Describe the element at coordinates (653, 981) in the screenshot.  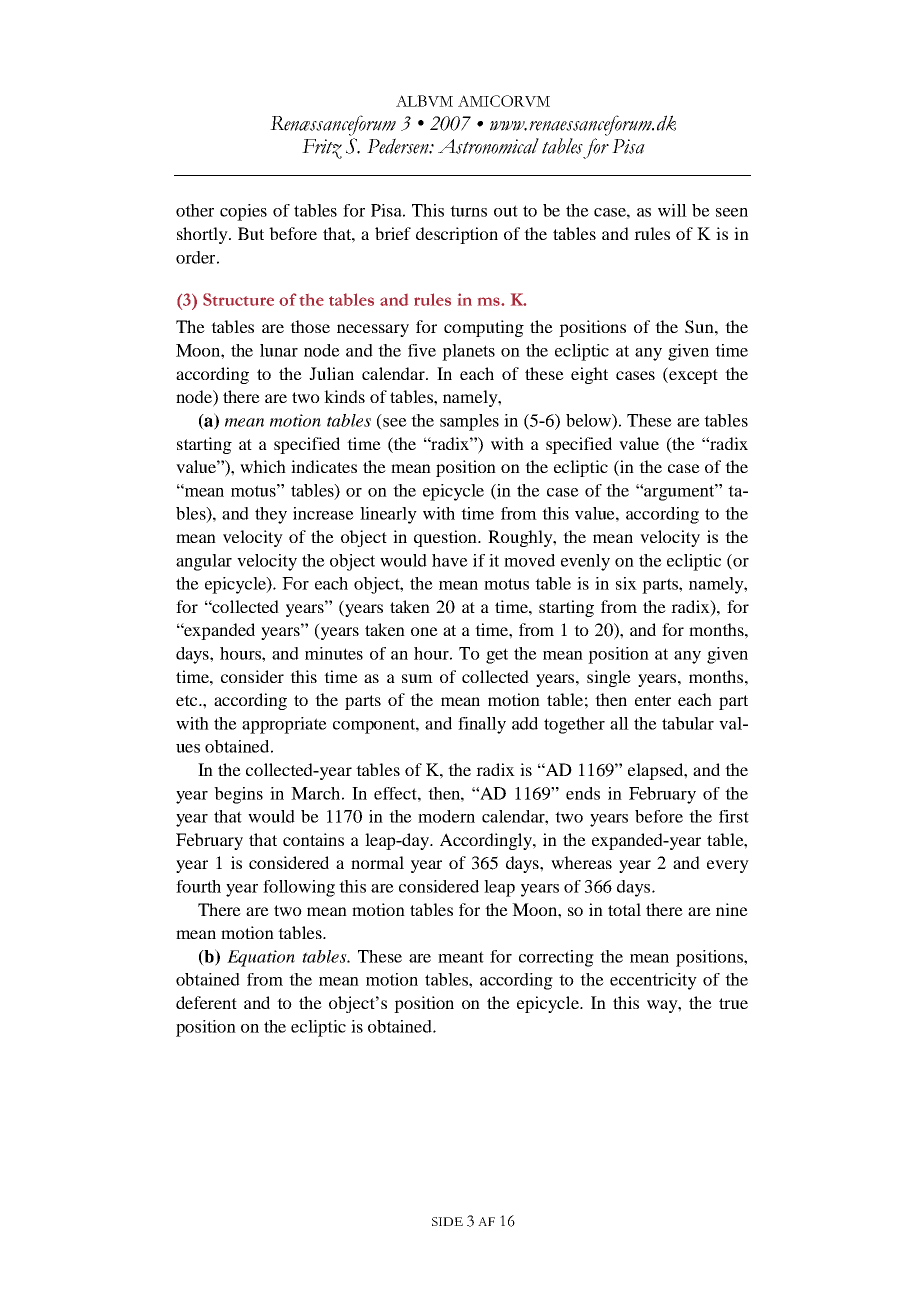
I see `eccentricity` at that location.
